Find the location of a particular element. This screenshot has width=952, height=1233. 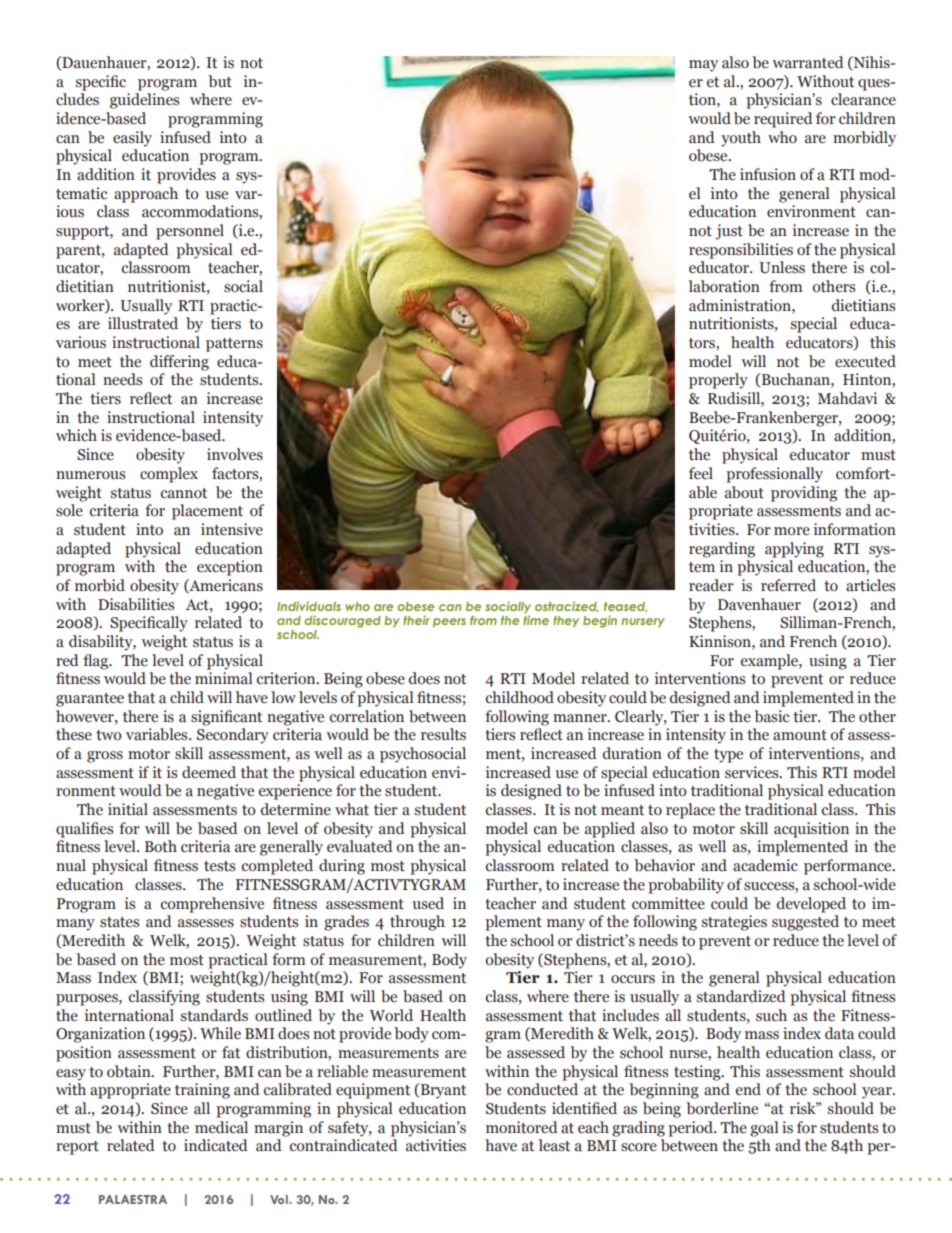

services is located at coordinates (753, 772).
